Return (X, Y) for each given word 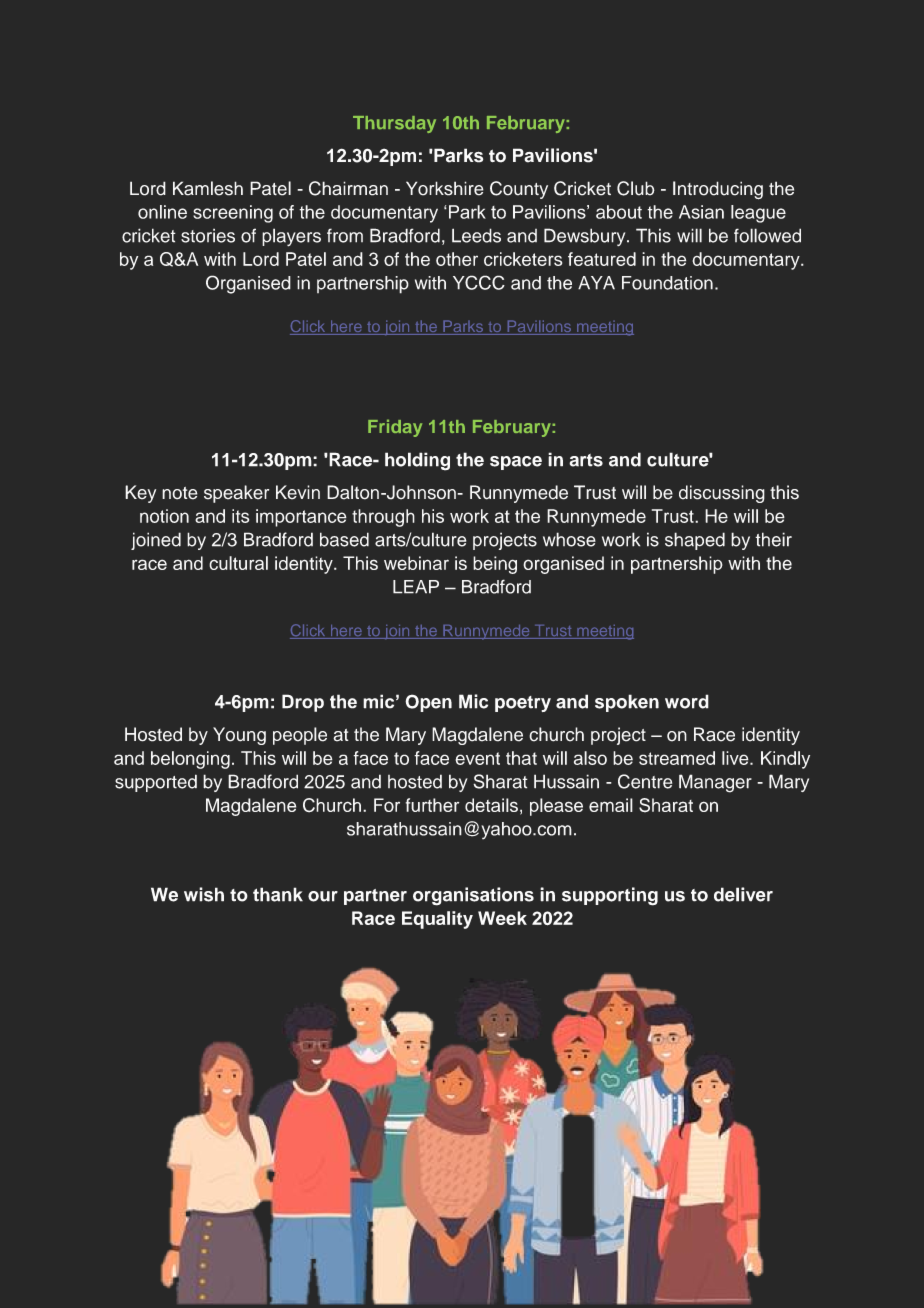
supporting (610, 896)
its (240, 516)
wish (204, 894)
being (495, 565)
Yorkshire (445, 188)
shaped (695, 541)
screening (233, 214)
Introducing (718, 190)
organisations (473, 896)
